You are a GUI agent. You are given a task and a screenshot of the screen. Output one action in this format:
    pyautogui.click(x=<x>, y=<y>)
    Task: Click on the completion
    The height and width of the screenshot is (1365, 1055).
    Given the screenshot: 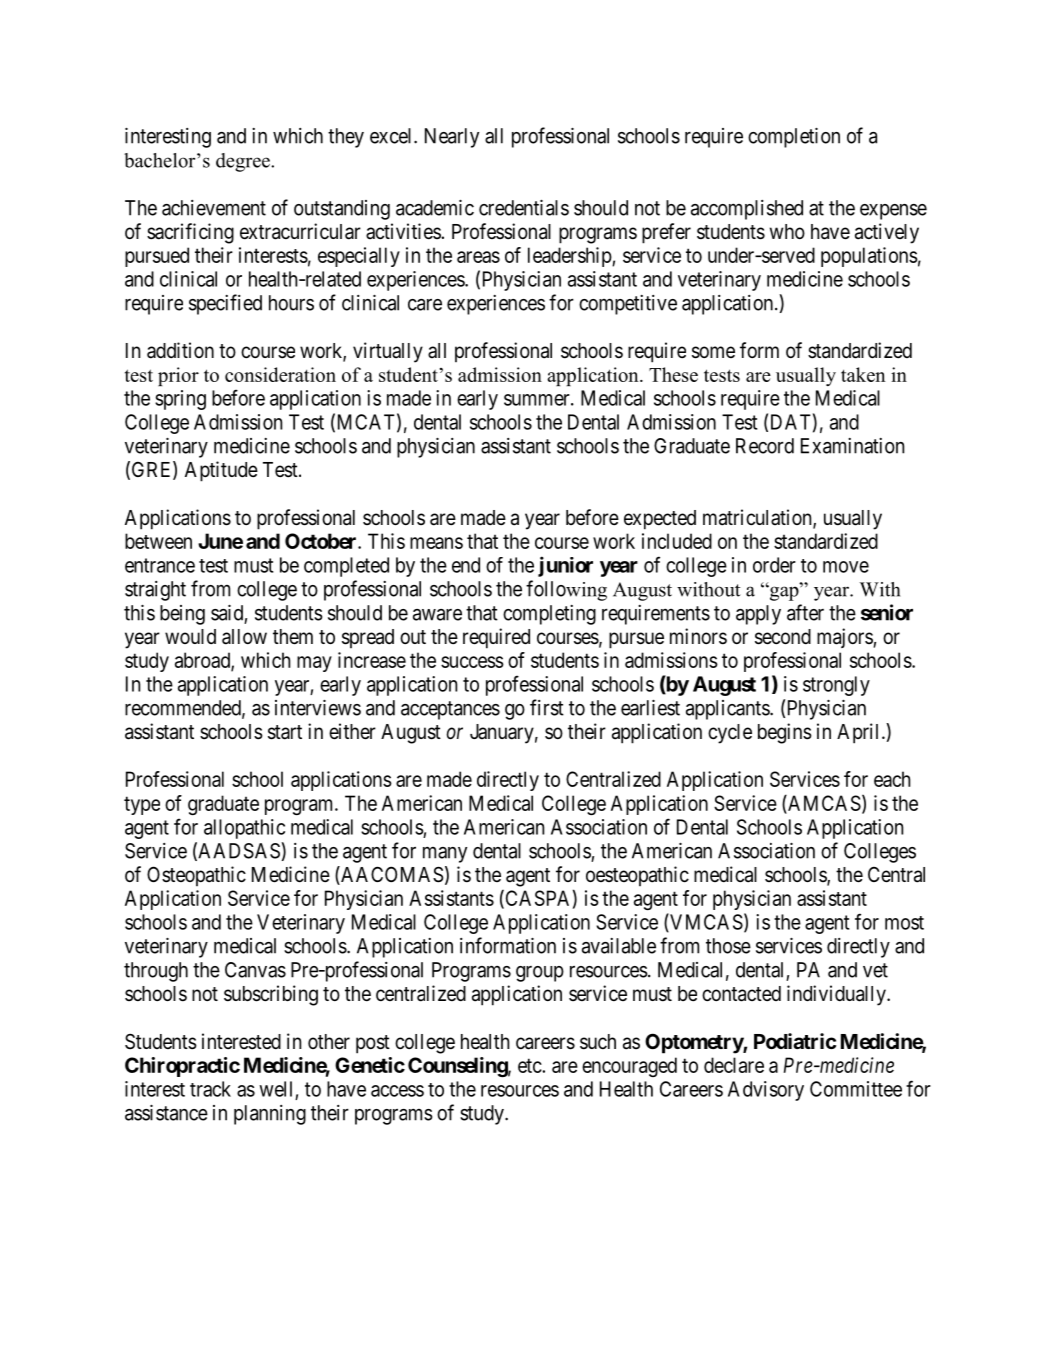 What is the action you would take?
    pyautogui.click(x=794, y=138)
